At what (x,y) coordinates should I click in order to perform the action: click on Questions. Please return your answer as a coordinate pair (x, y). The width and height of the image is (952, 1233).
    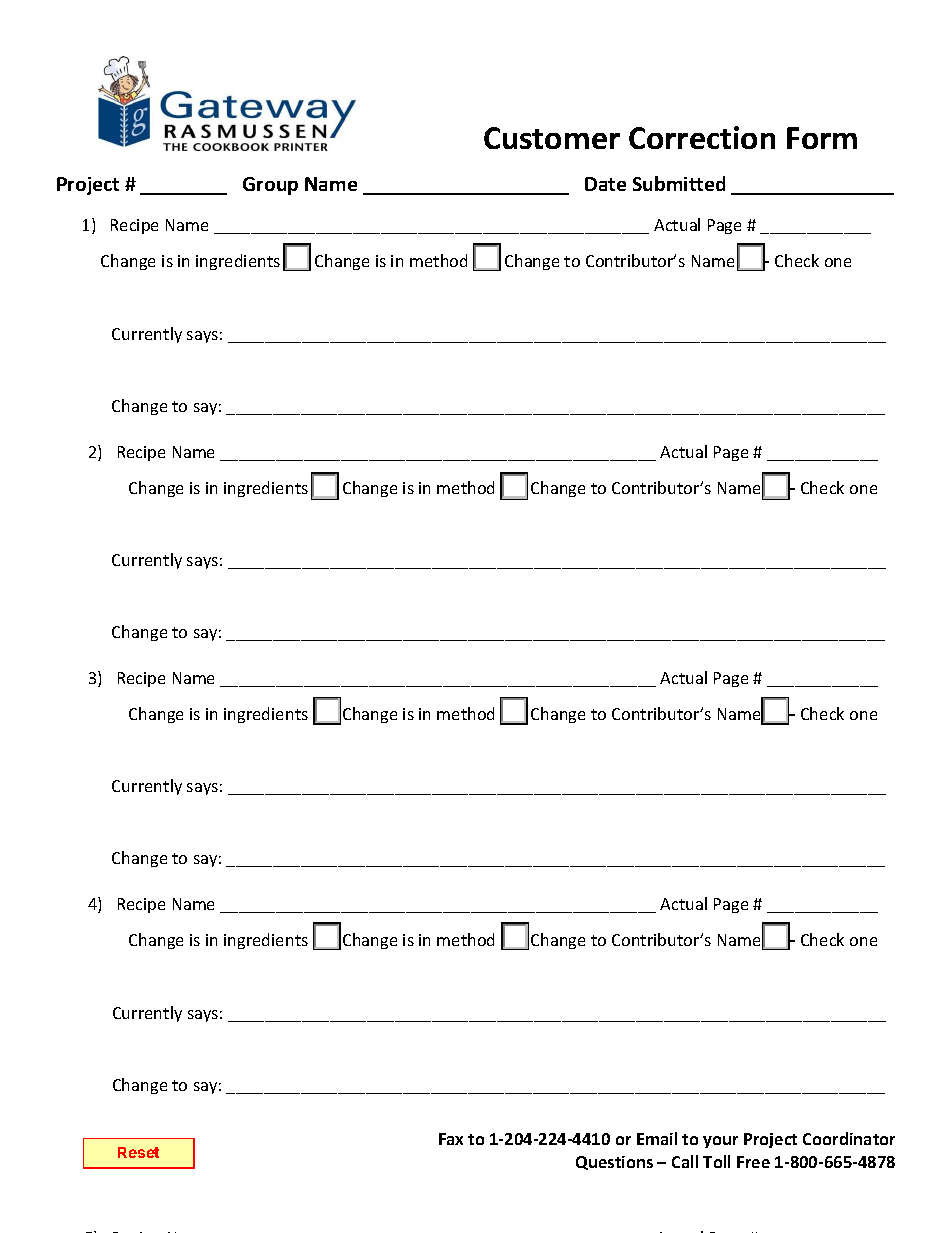
    Looking at the image, I should click on (614, 1163).
